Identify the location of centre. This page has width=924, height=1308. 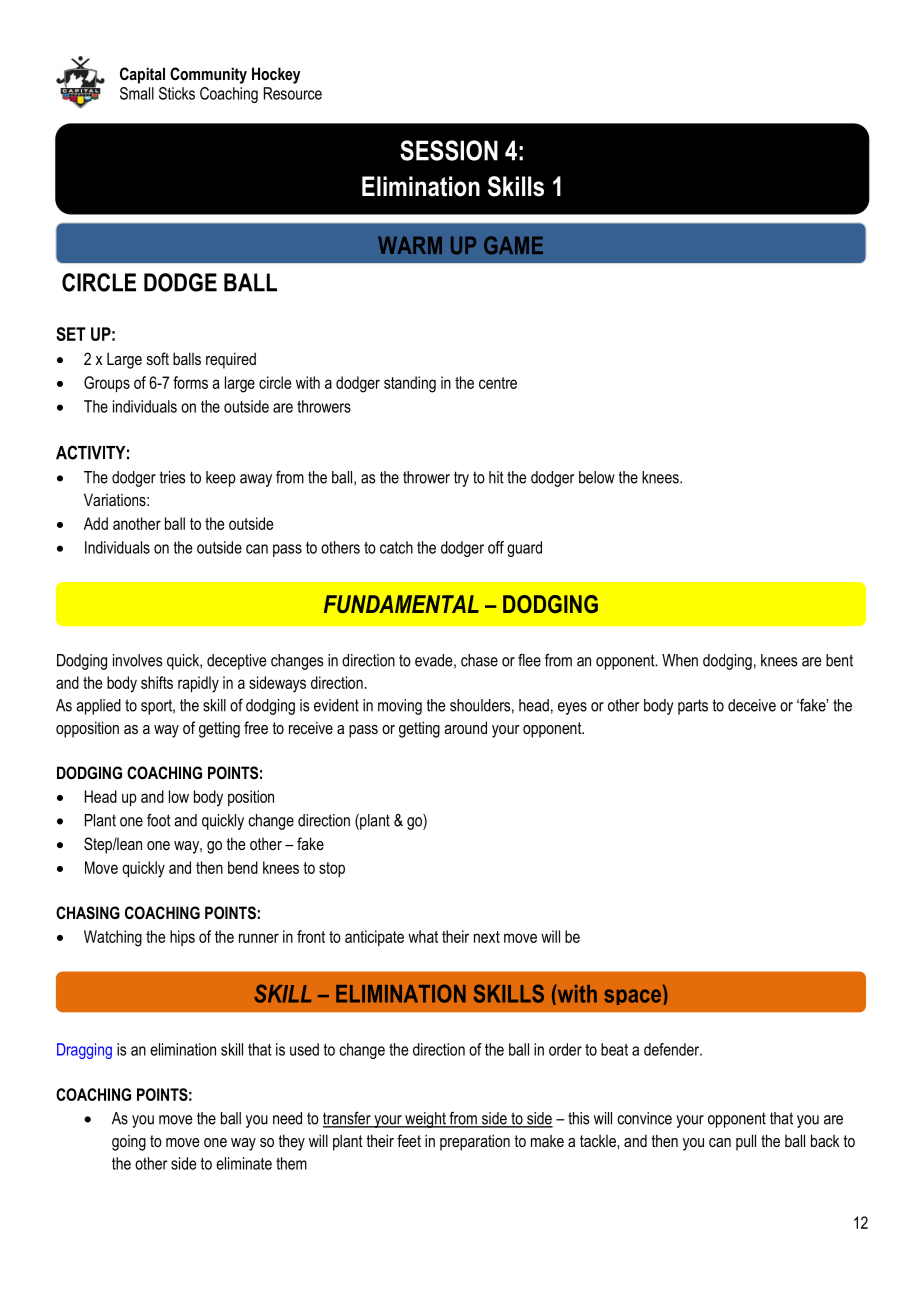
(498, 383).
